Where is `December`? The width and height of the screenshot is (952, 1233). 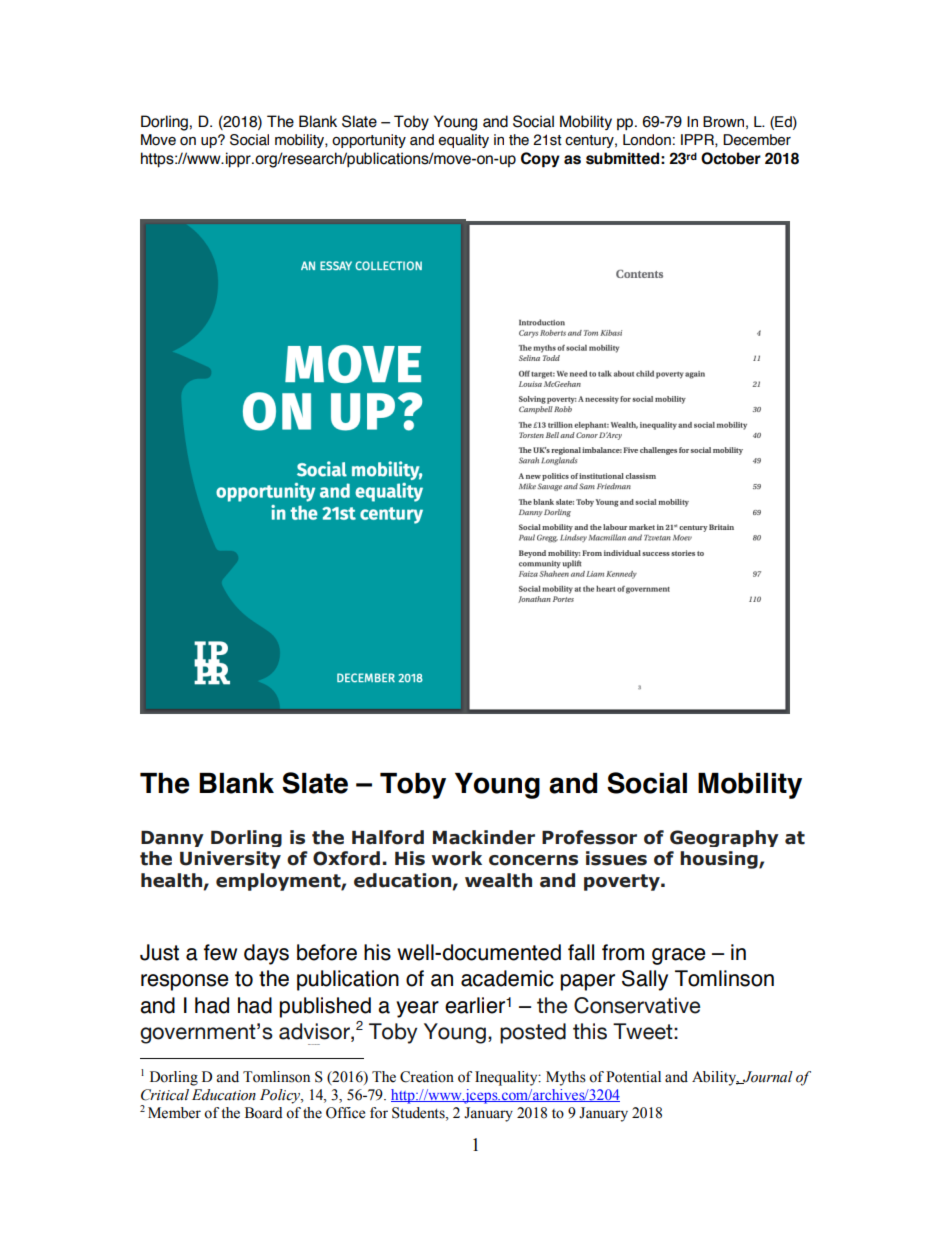 December is located at coordinates (757, 140).
